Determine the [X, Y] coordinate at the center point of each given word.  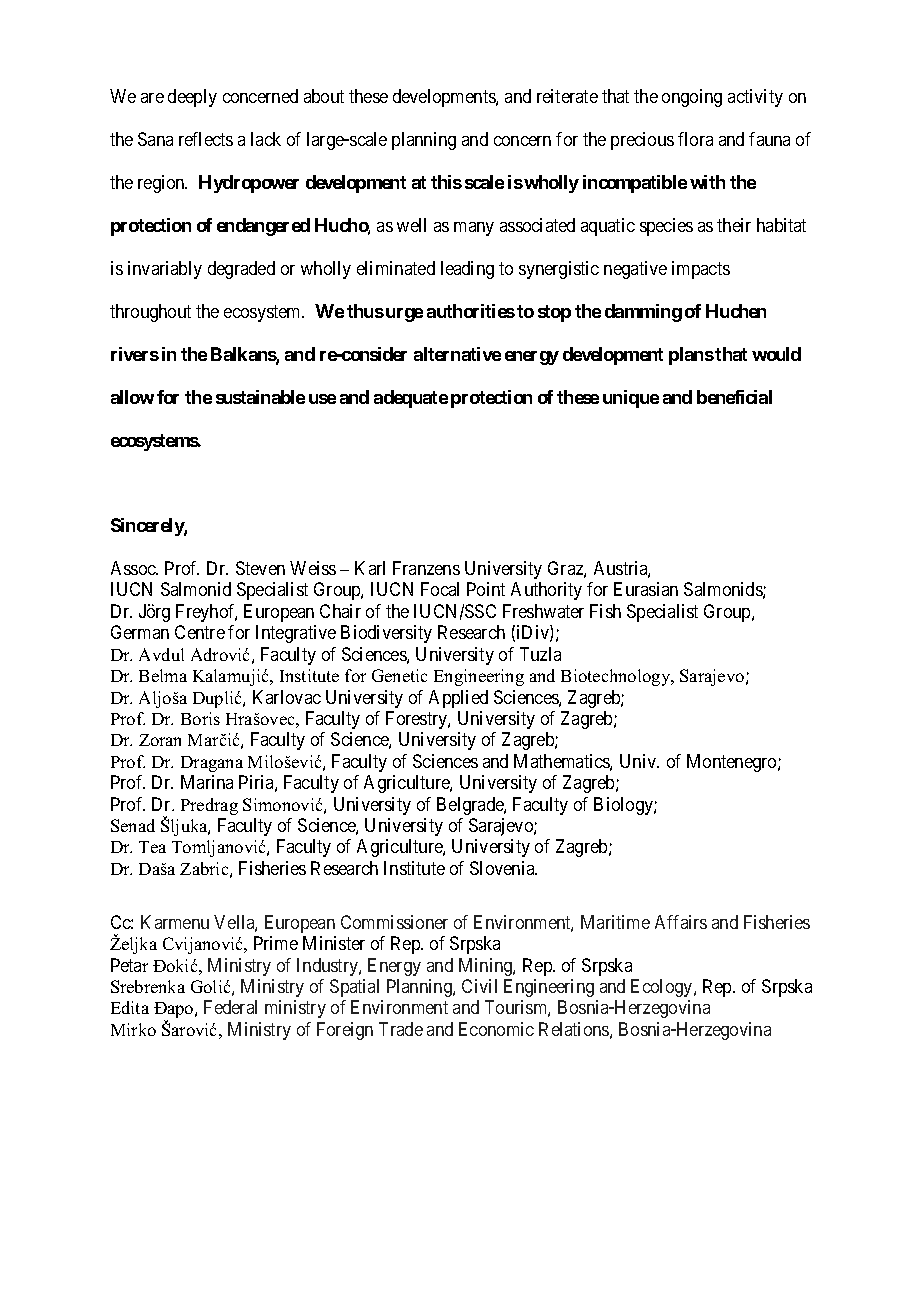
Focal [440, 589]
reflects [206, 139]
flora [695, 139]
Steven [260, 568]
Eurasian [646, 589]
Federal [230, 1007]
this [446, 182]
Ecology [663, 988]
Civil [479, 986]
